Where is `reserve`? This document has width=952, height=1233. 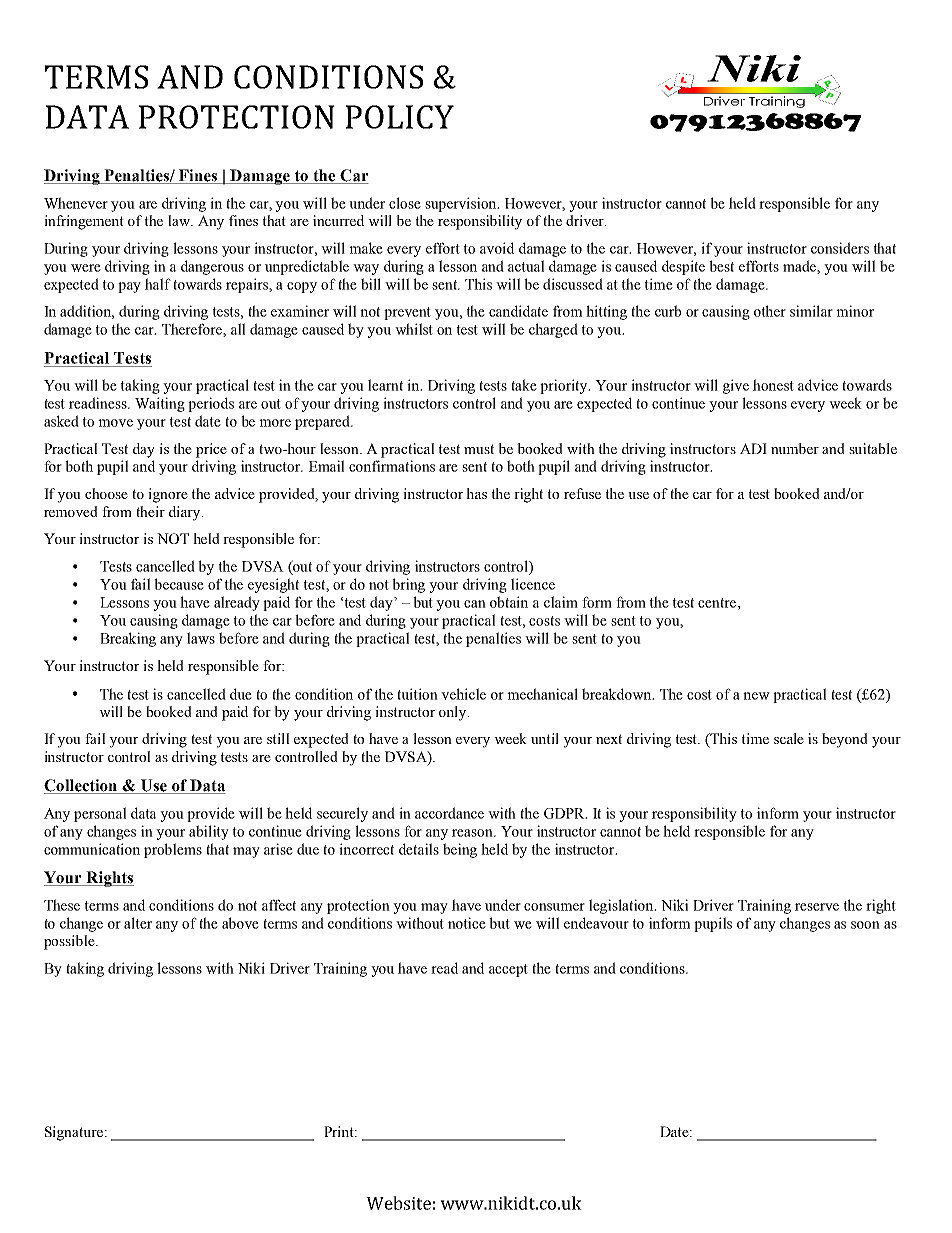
reserve is located at coordinates (817, 907).
